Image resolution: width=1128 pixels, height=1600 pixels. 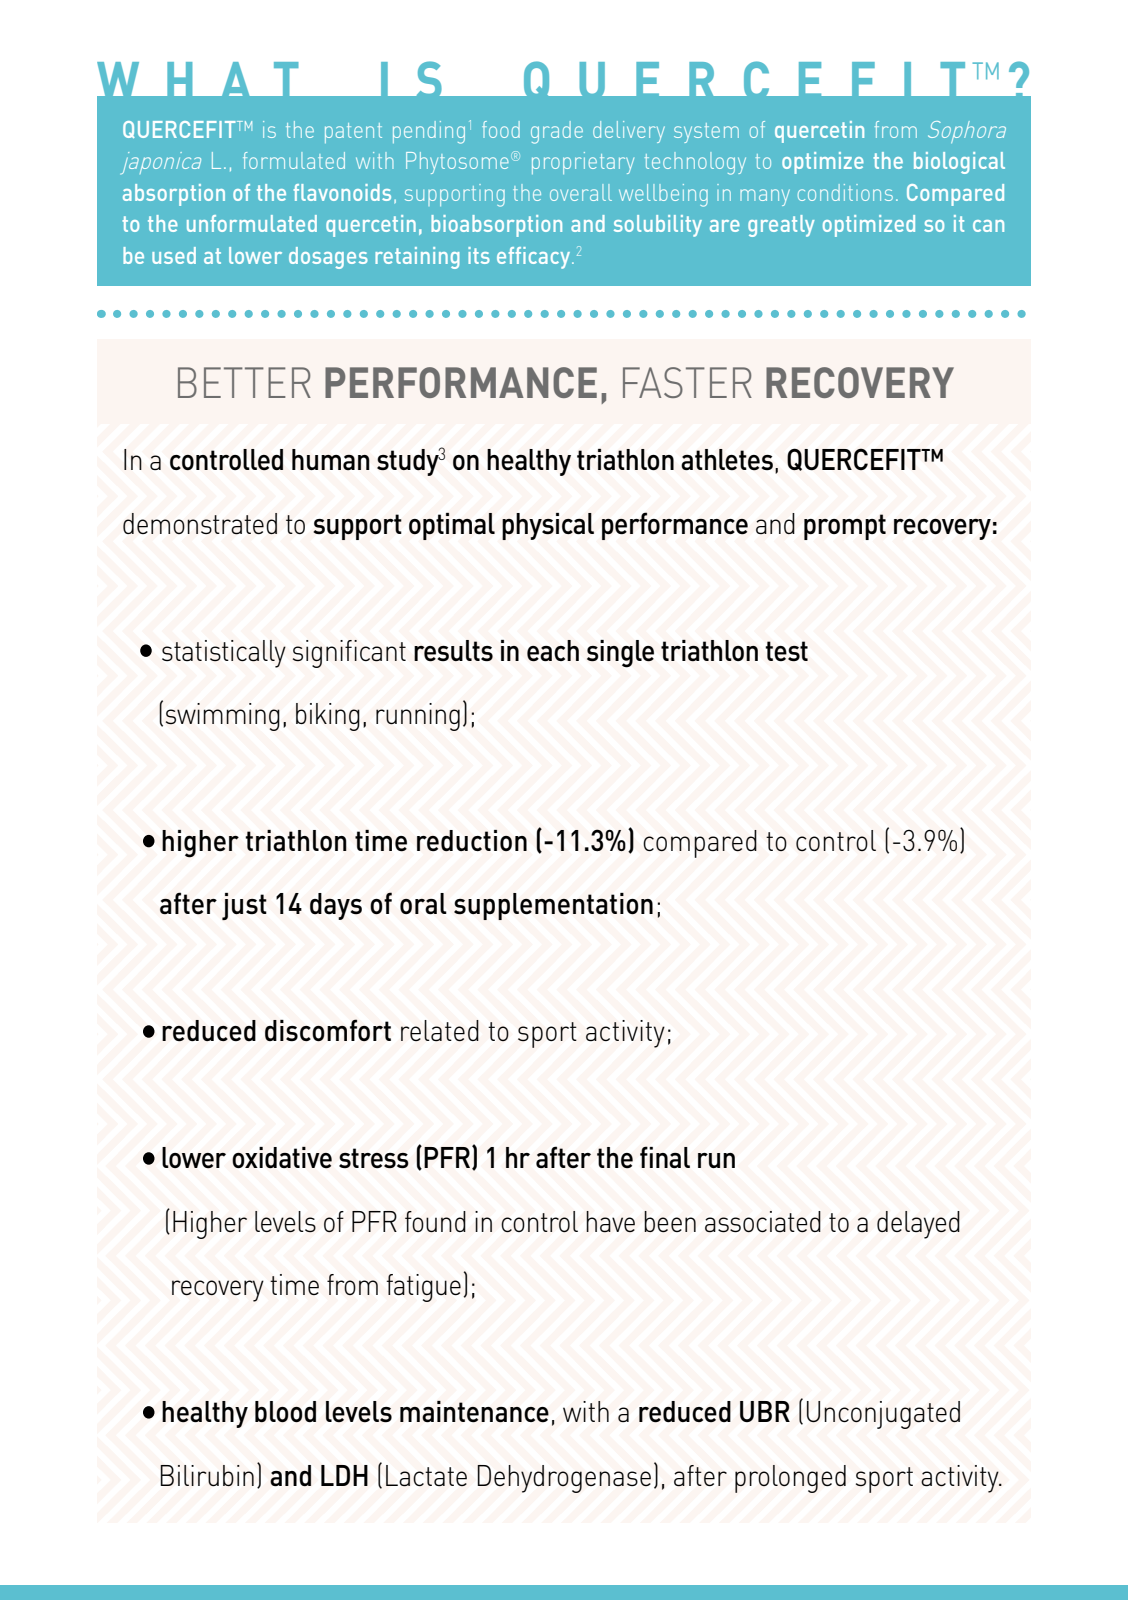 I want to click on proprietary, so click(x=583, y=163).
